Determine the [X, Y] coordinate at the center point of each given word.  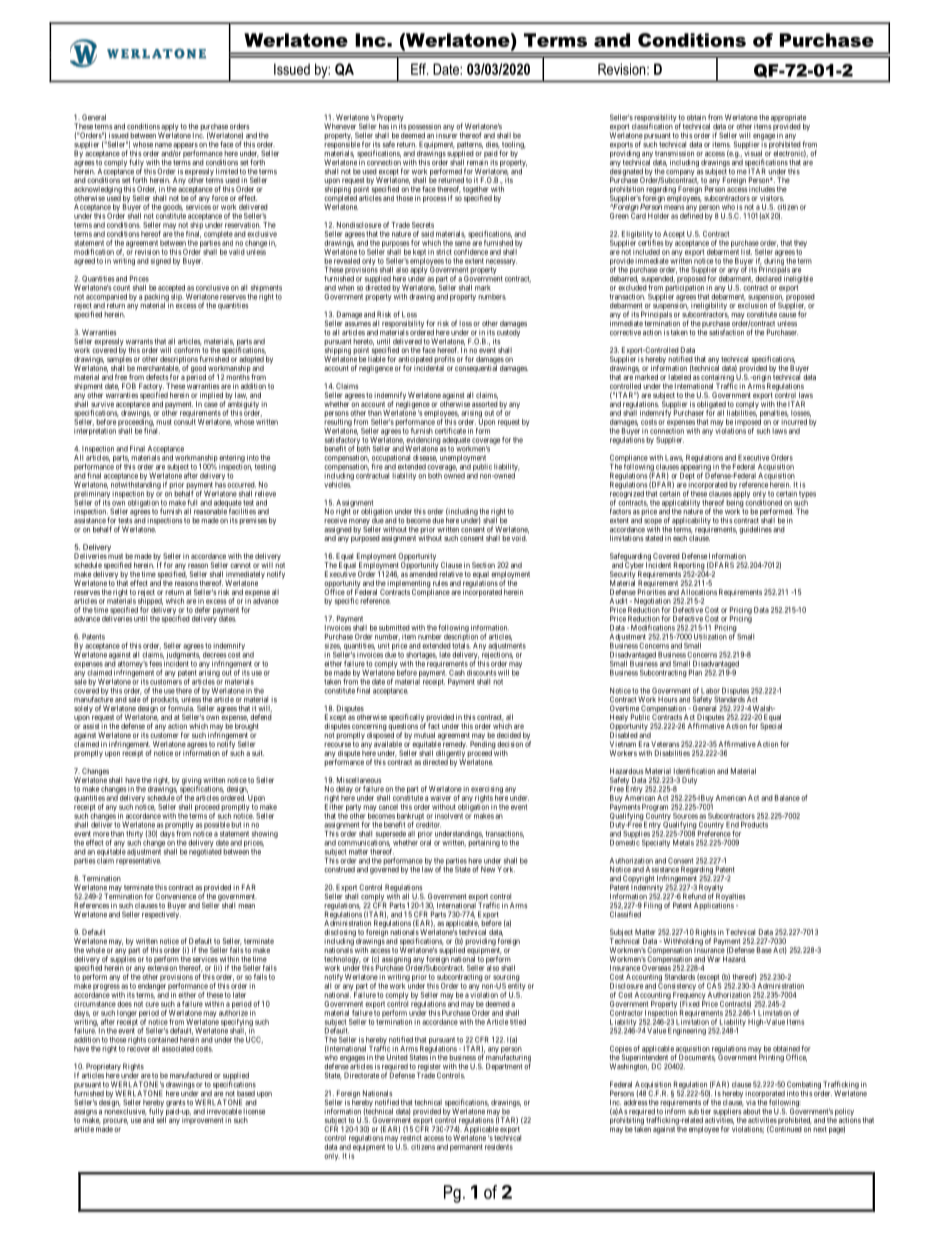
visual [753, 152]
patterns [470, 146]
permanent [466, 1148]
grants [175, 1104]
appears [185, 147]
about [751, 1110]
